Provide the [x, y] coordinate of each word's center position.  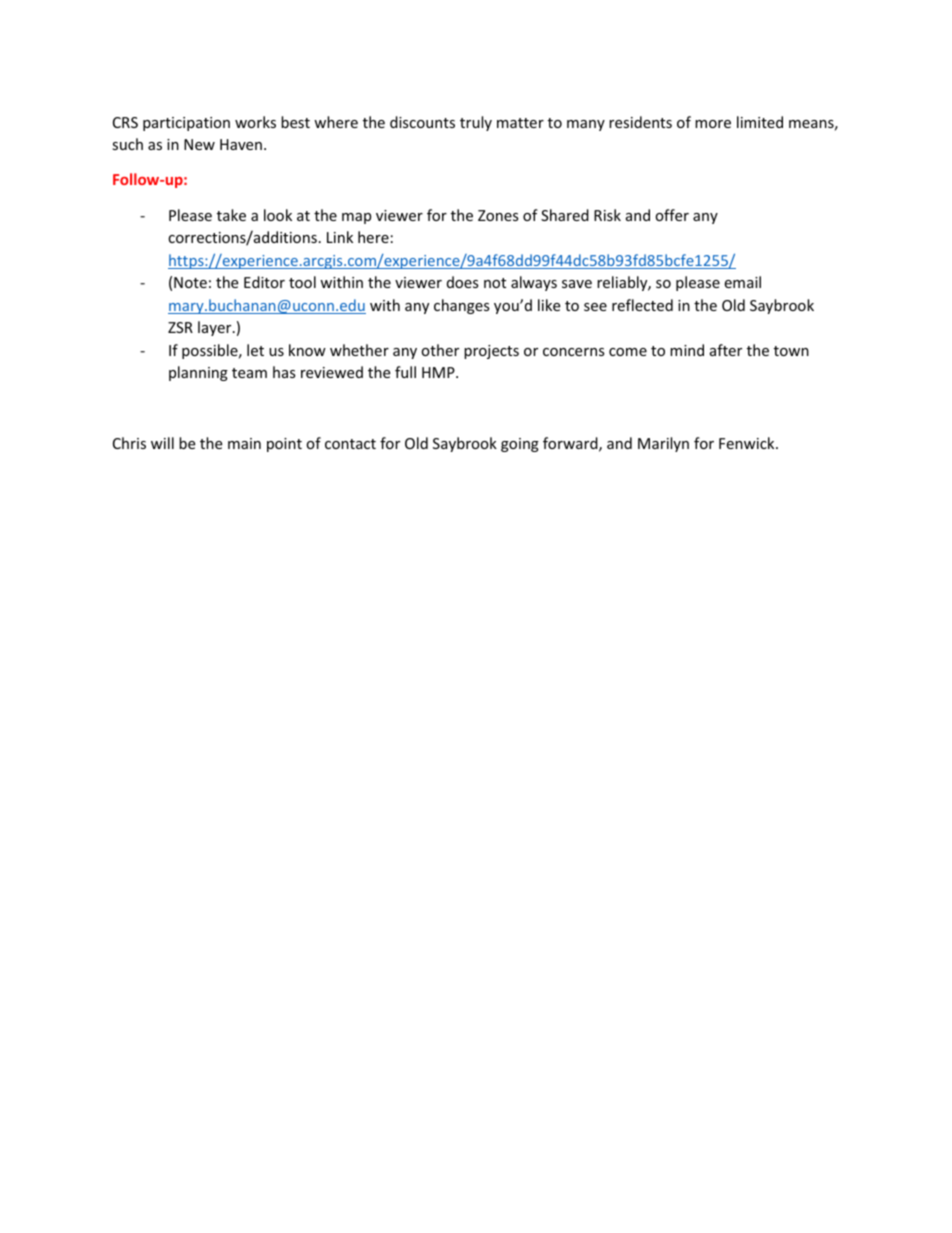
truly [476, 123]
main [244, 443]
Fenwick [748, 443]
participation [186, 124]
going [520, 445]
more [713, 124]
